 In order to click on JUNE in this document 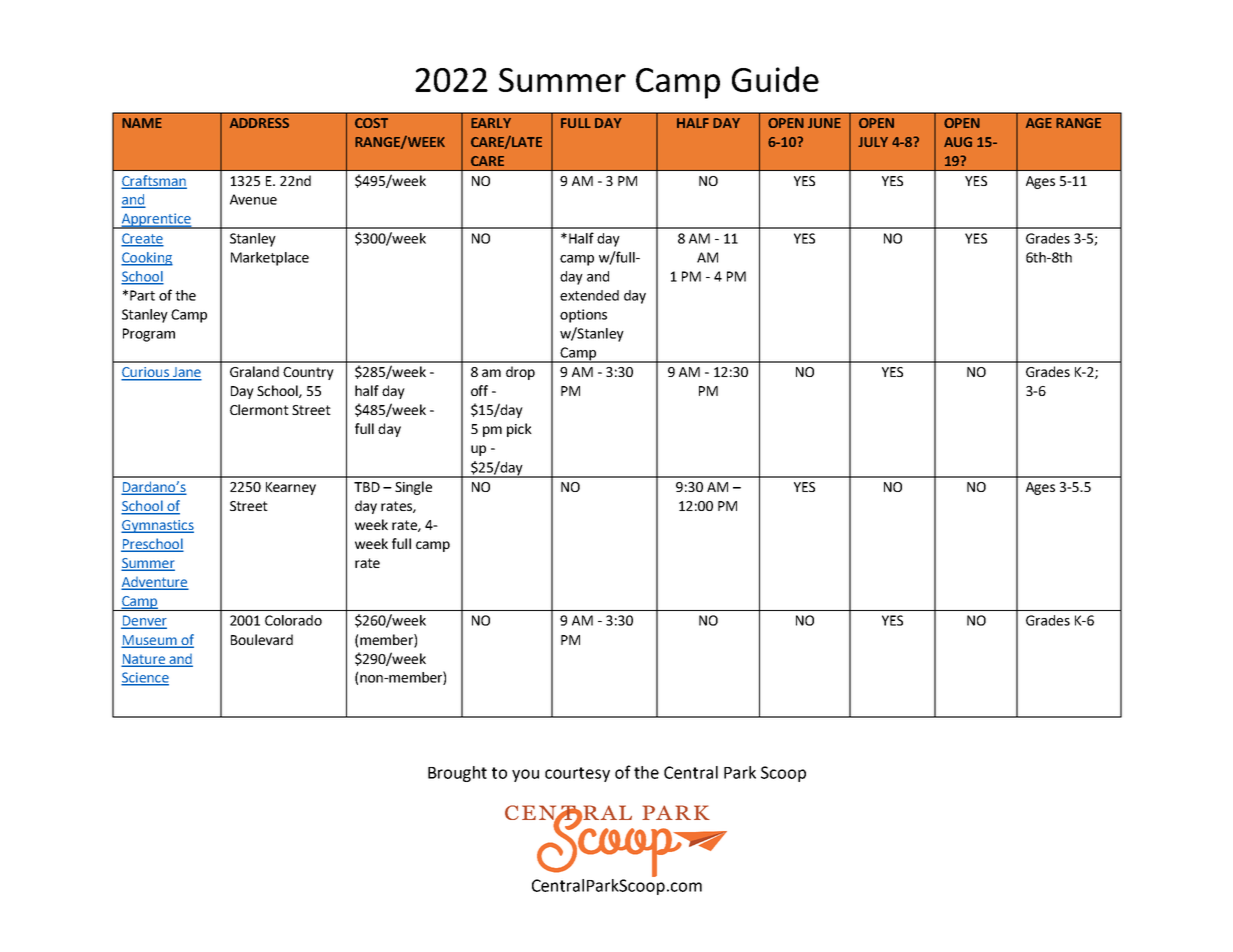, I will do `click(824, 123)`.
